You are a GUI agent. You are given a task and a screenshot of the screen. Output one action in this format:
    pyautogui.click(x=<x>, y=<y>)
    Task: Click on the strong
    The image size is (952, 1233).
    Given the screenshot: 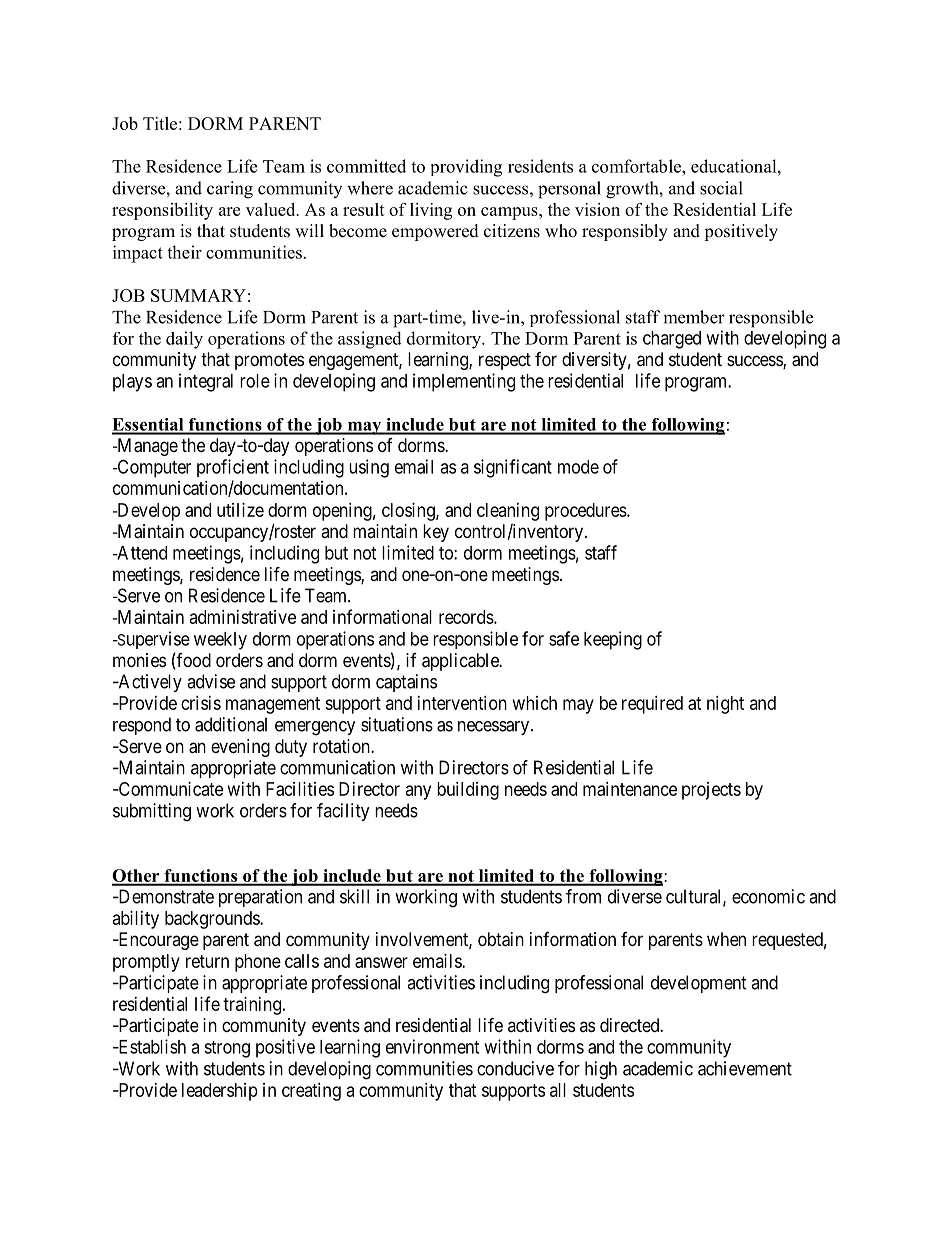 What is the action you would take?
    pyautogui.click(x=227, y=1049)
